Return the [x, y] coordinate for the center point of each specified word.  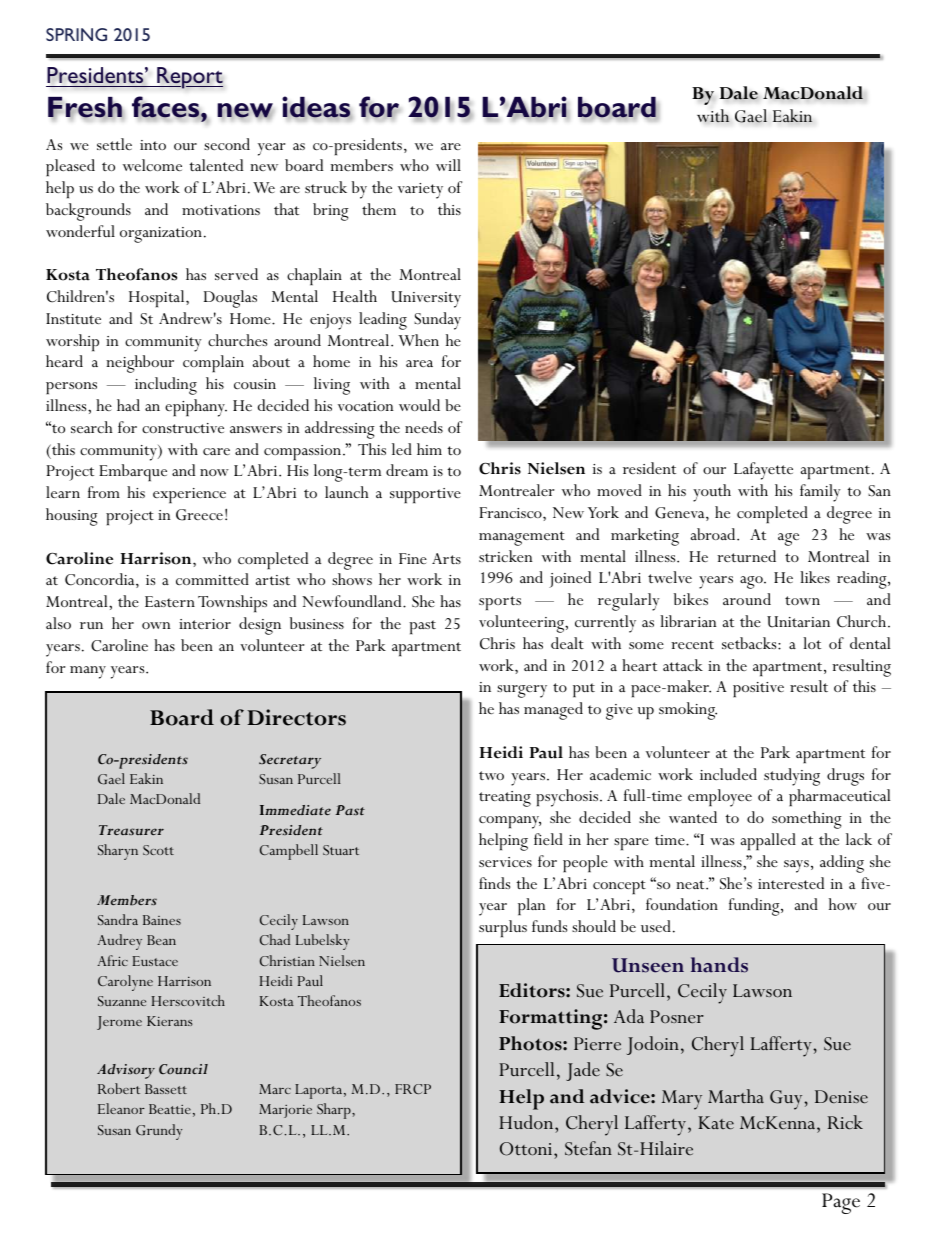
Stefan [588, 1148]
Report [189, 78]
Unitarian [798, 622]
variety [420, 191]
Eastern [170, 601]
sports [500, 603]
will [448, 165]
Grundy [159, 1132]
